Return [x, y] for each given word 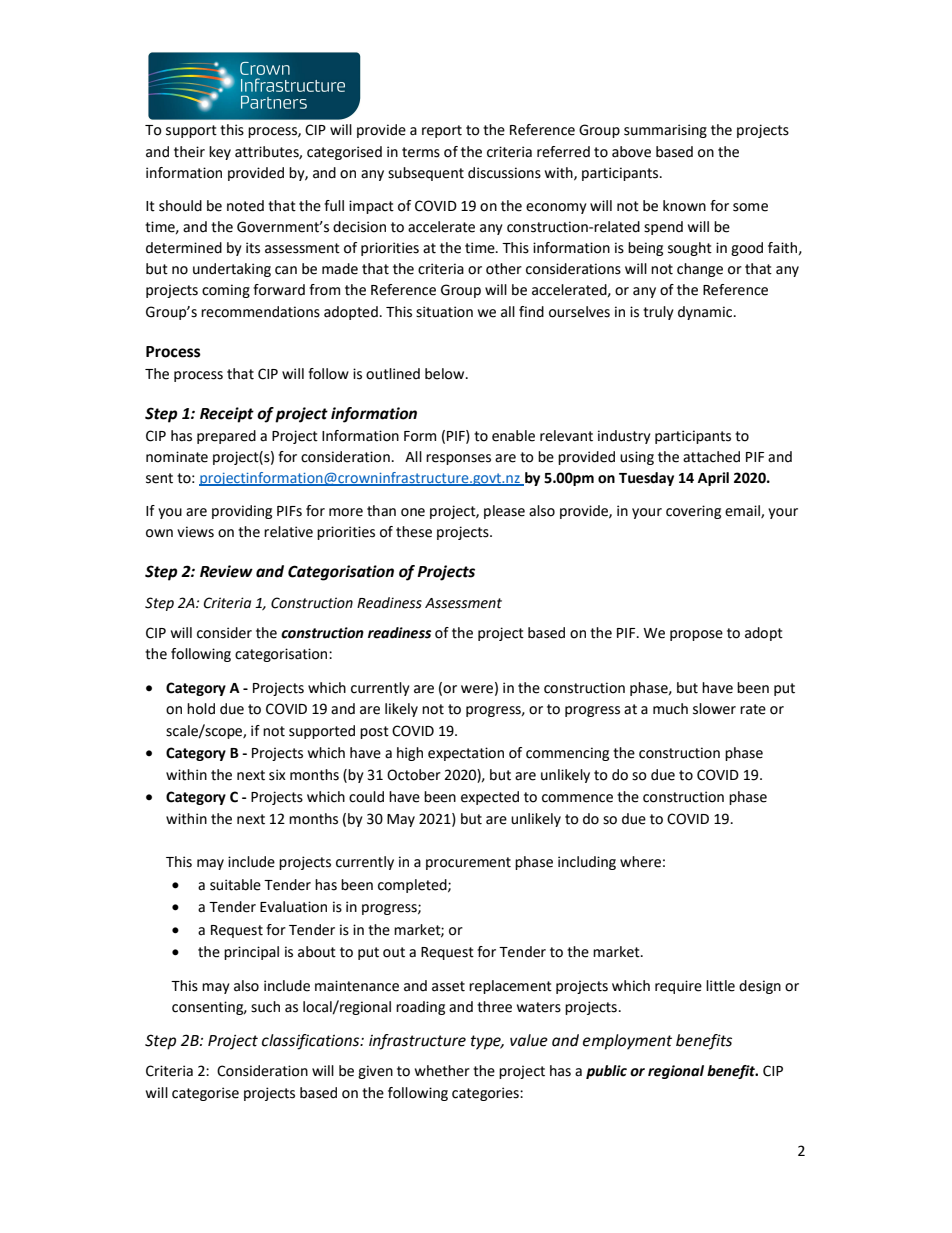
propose [696, 635]
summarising [665, 131]
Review [226, 571]
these [414, 532]
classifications [312, 1042]
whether [442, 1071]
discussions [504, 173]
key [220, 153]
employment [627, 1042]
